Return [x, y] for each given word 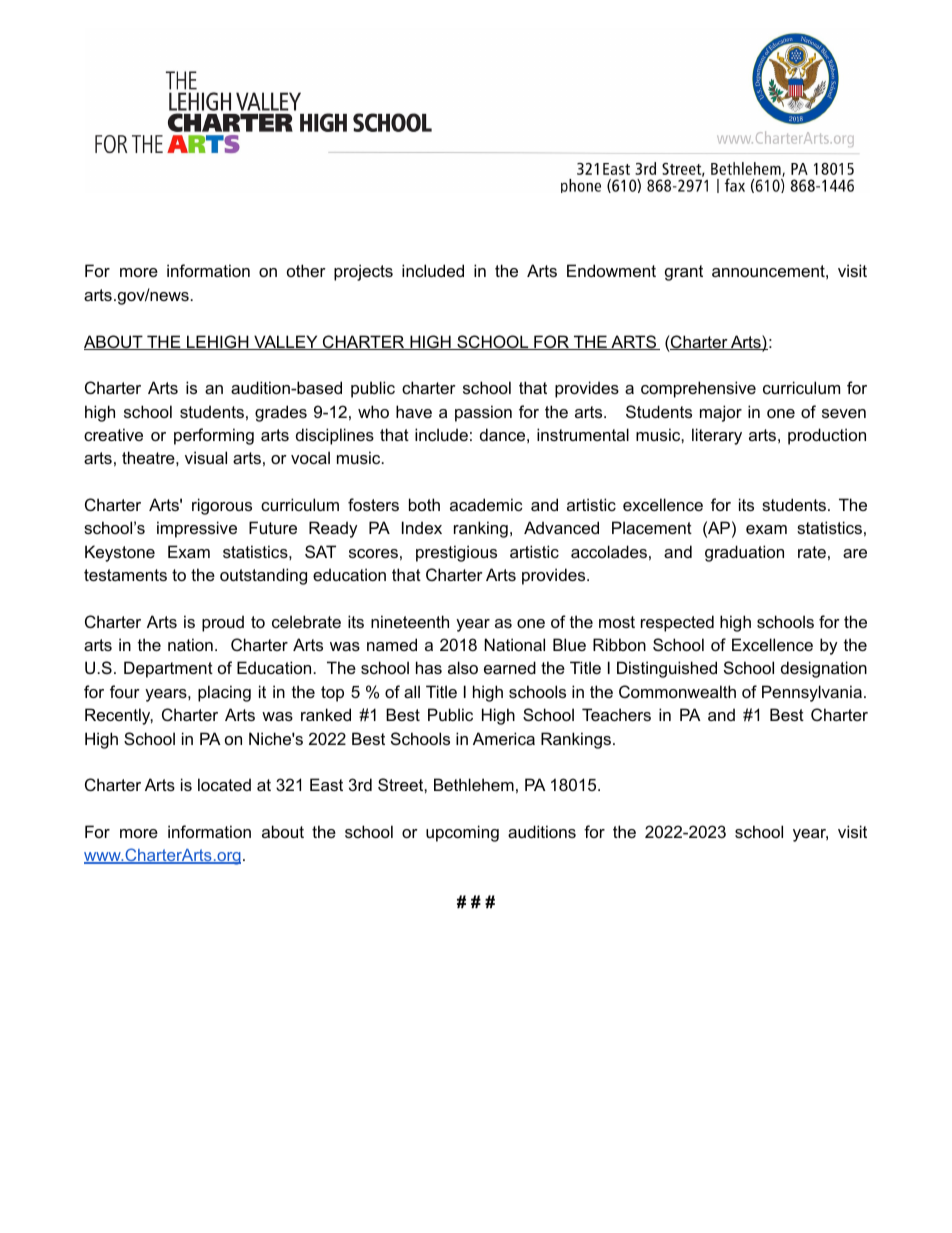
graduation [744, 553]
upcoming [462, 833]
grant [684, 273]
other [306, 270]
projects [363, 272]
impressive [197, 529]
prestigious [456, 553]
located [224, 784]
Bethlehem [474, 784]
